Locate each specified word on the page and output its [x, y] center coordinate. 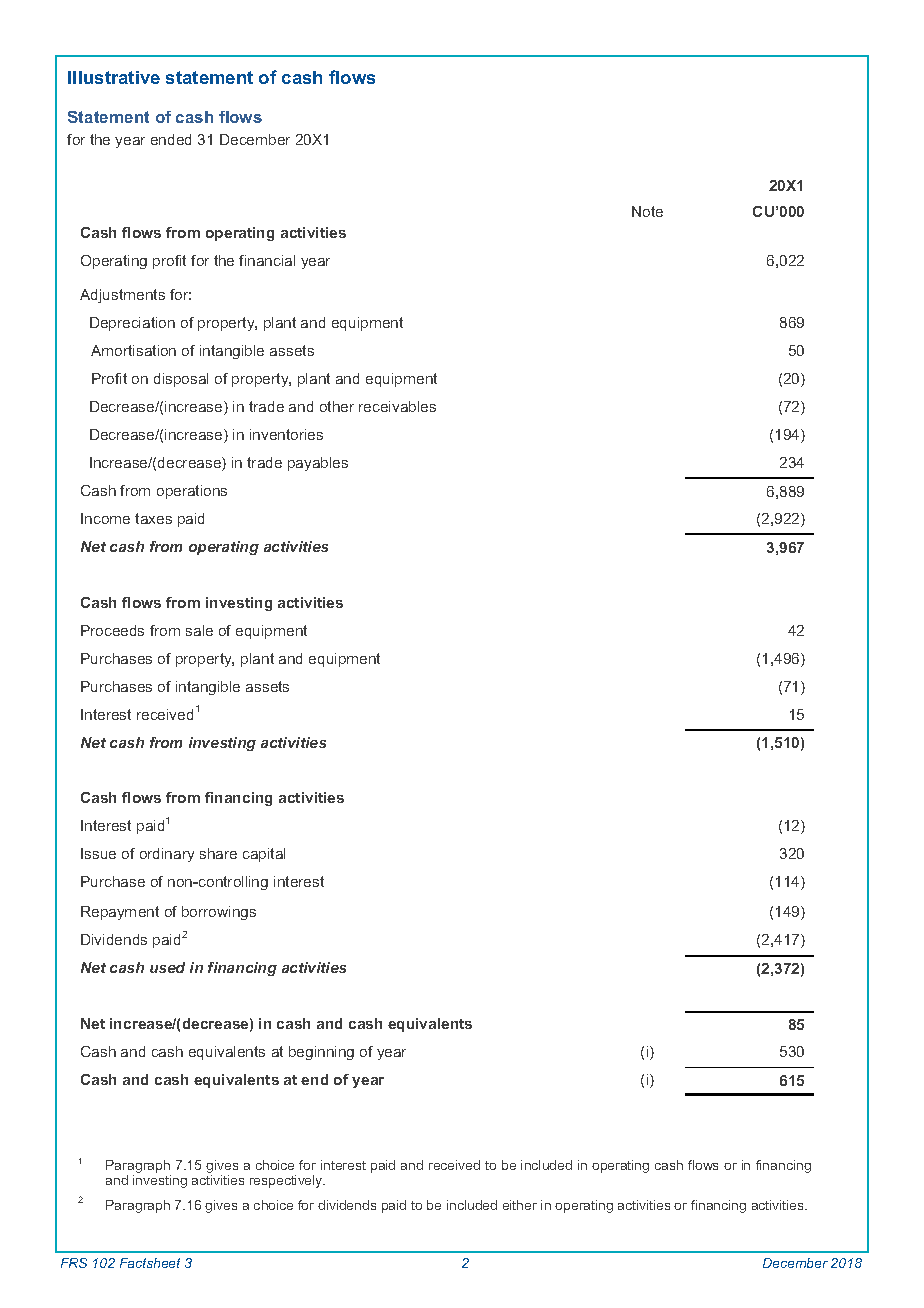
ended [171, 139]
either [520, 1205]
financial [267, 260]
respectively [287, 1181]
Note [647, 211]
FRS [74, 1263]
